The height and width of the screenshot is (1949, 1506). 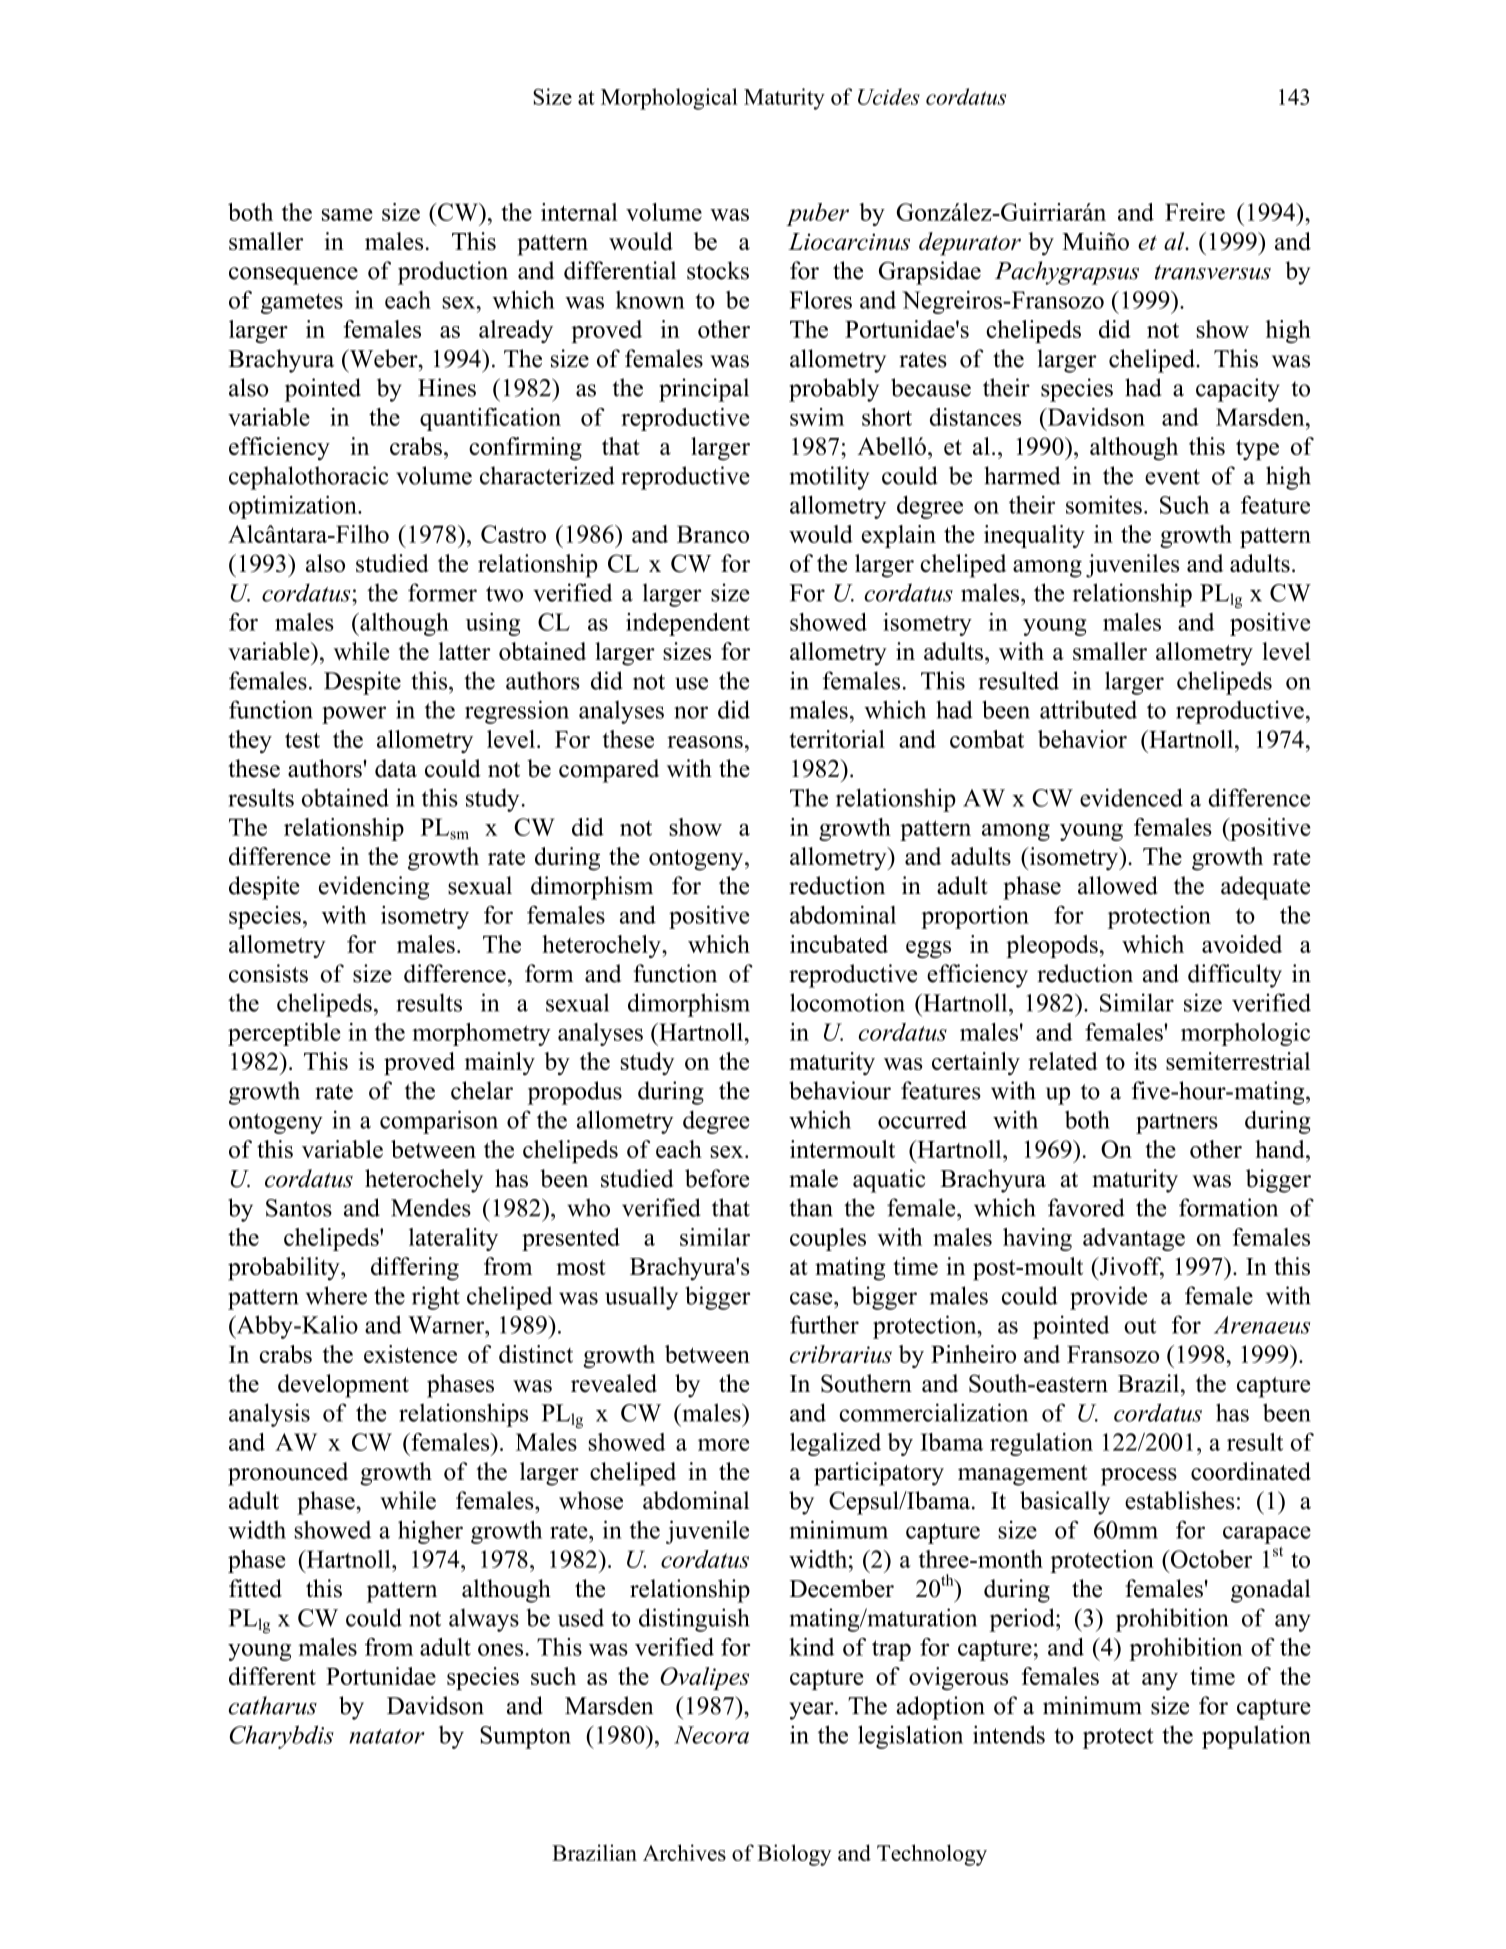 What do you see at coordinates (718, 270) in the screenshot?
I see `stocks` at bounding box center [718, 270].
